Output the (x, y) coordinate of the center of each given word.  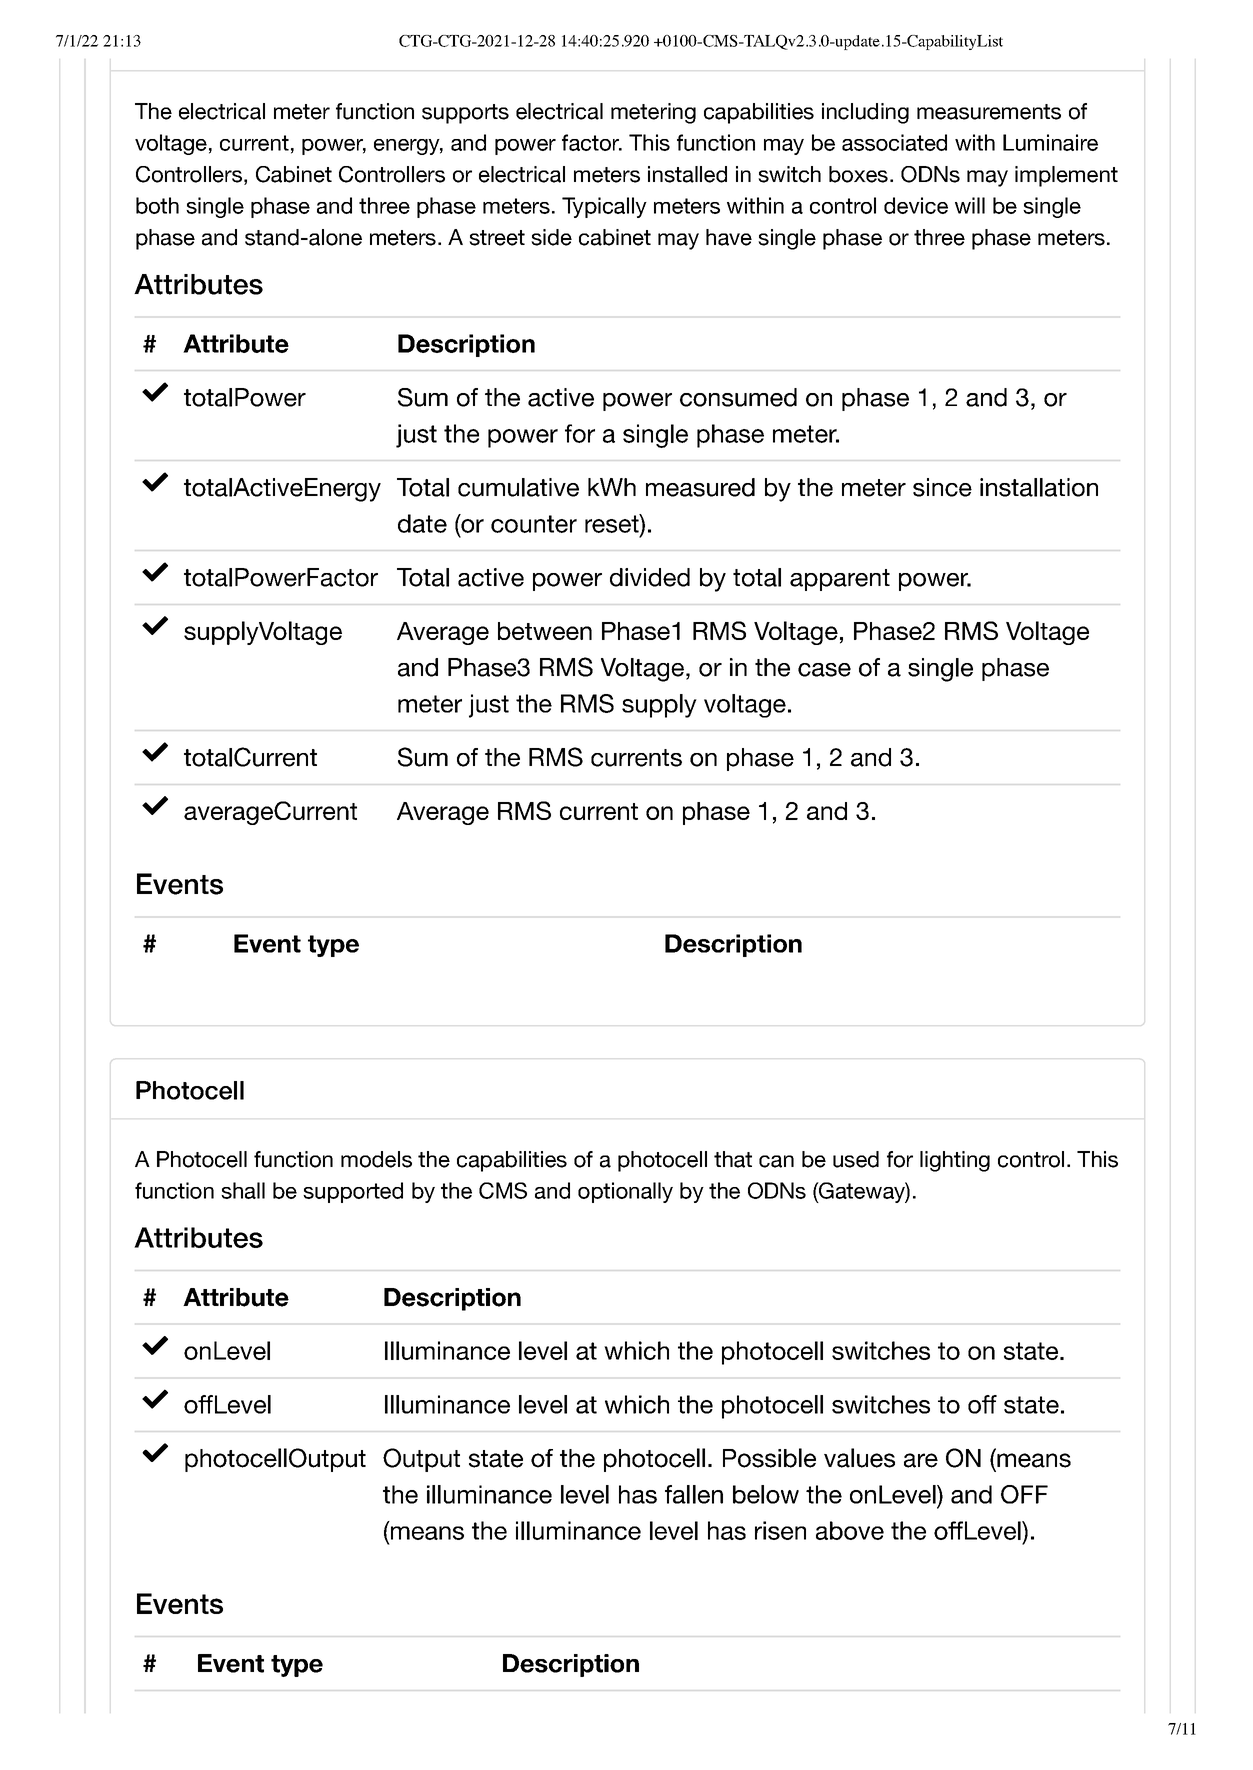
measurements (989, 112)
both (157, 205)
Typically (604, 207)
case (824, 670)
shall (243, 1190)
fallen (694, 1494)
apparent (840, 580)
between (545, 631)
